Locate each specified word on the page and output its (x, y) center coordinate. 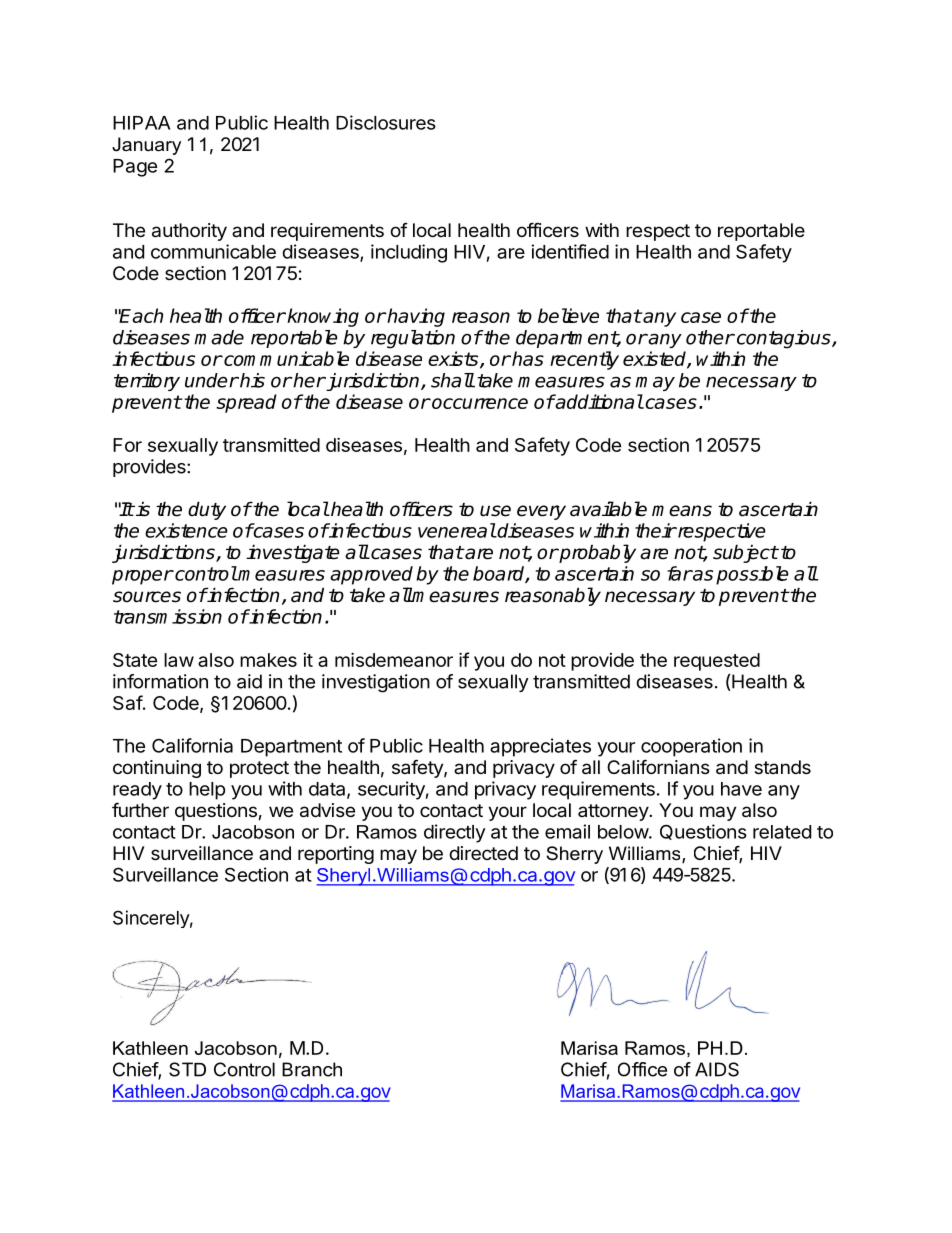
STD (187, 1069)
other (710, 337)
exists (454, 359)
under (212, 380)
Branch (312, 1069)
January (146, 146)
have (741, 789)
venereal (457, 530)
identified (570, 251)
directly (455, 833)
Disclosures (386, 122)
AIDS (717, 1069)
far (679, 573)
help (207, 791)
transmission (168, 616)
